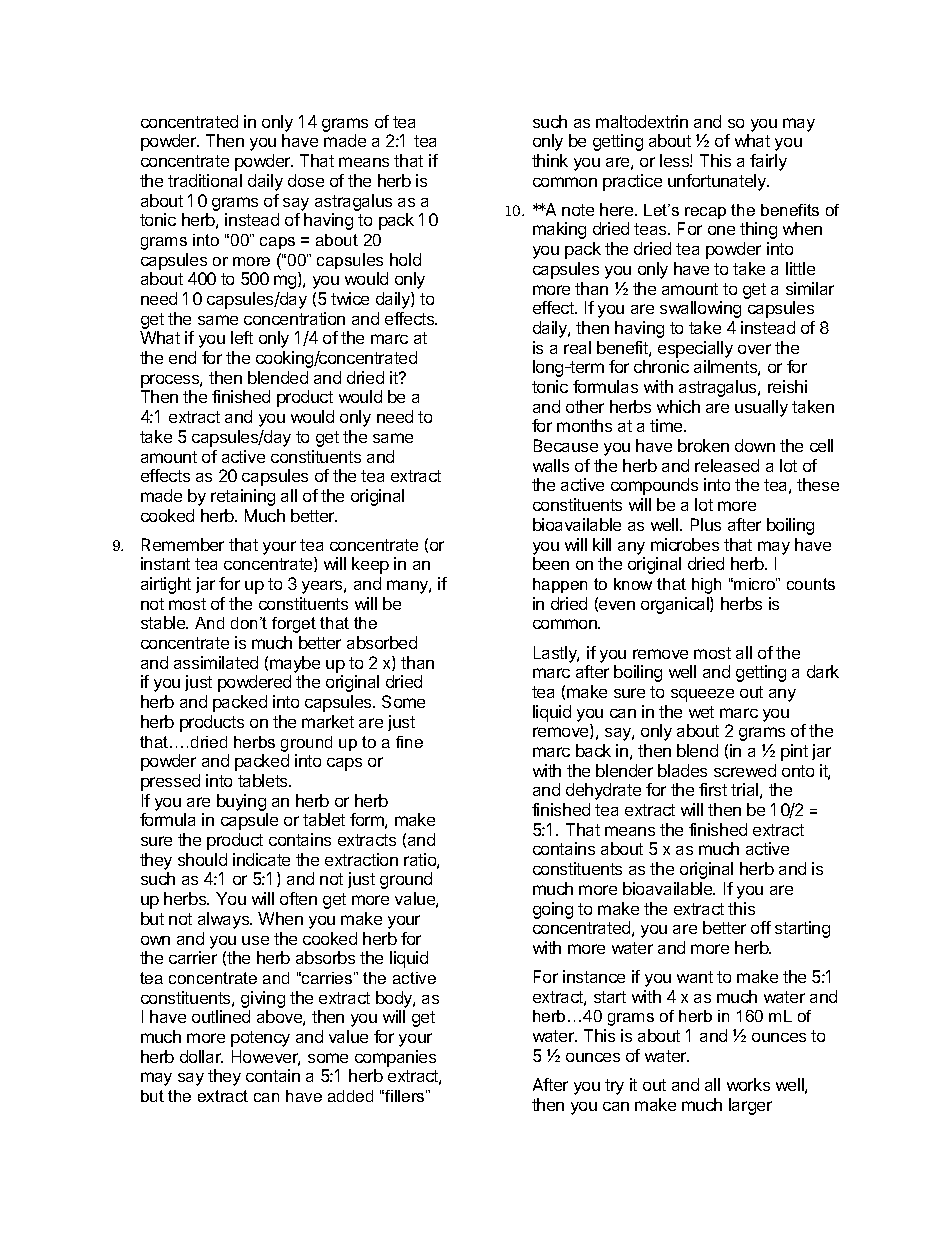 This screenshot has height=1233, width=952. What do you see at coordinates (266, 1058) in the screenshot?
I see `However` at bounding box center [266, 1058].
